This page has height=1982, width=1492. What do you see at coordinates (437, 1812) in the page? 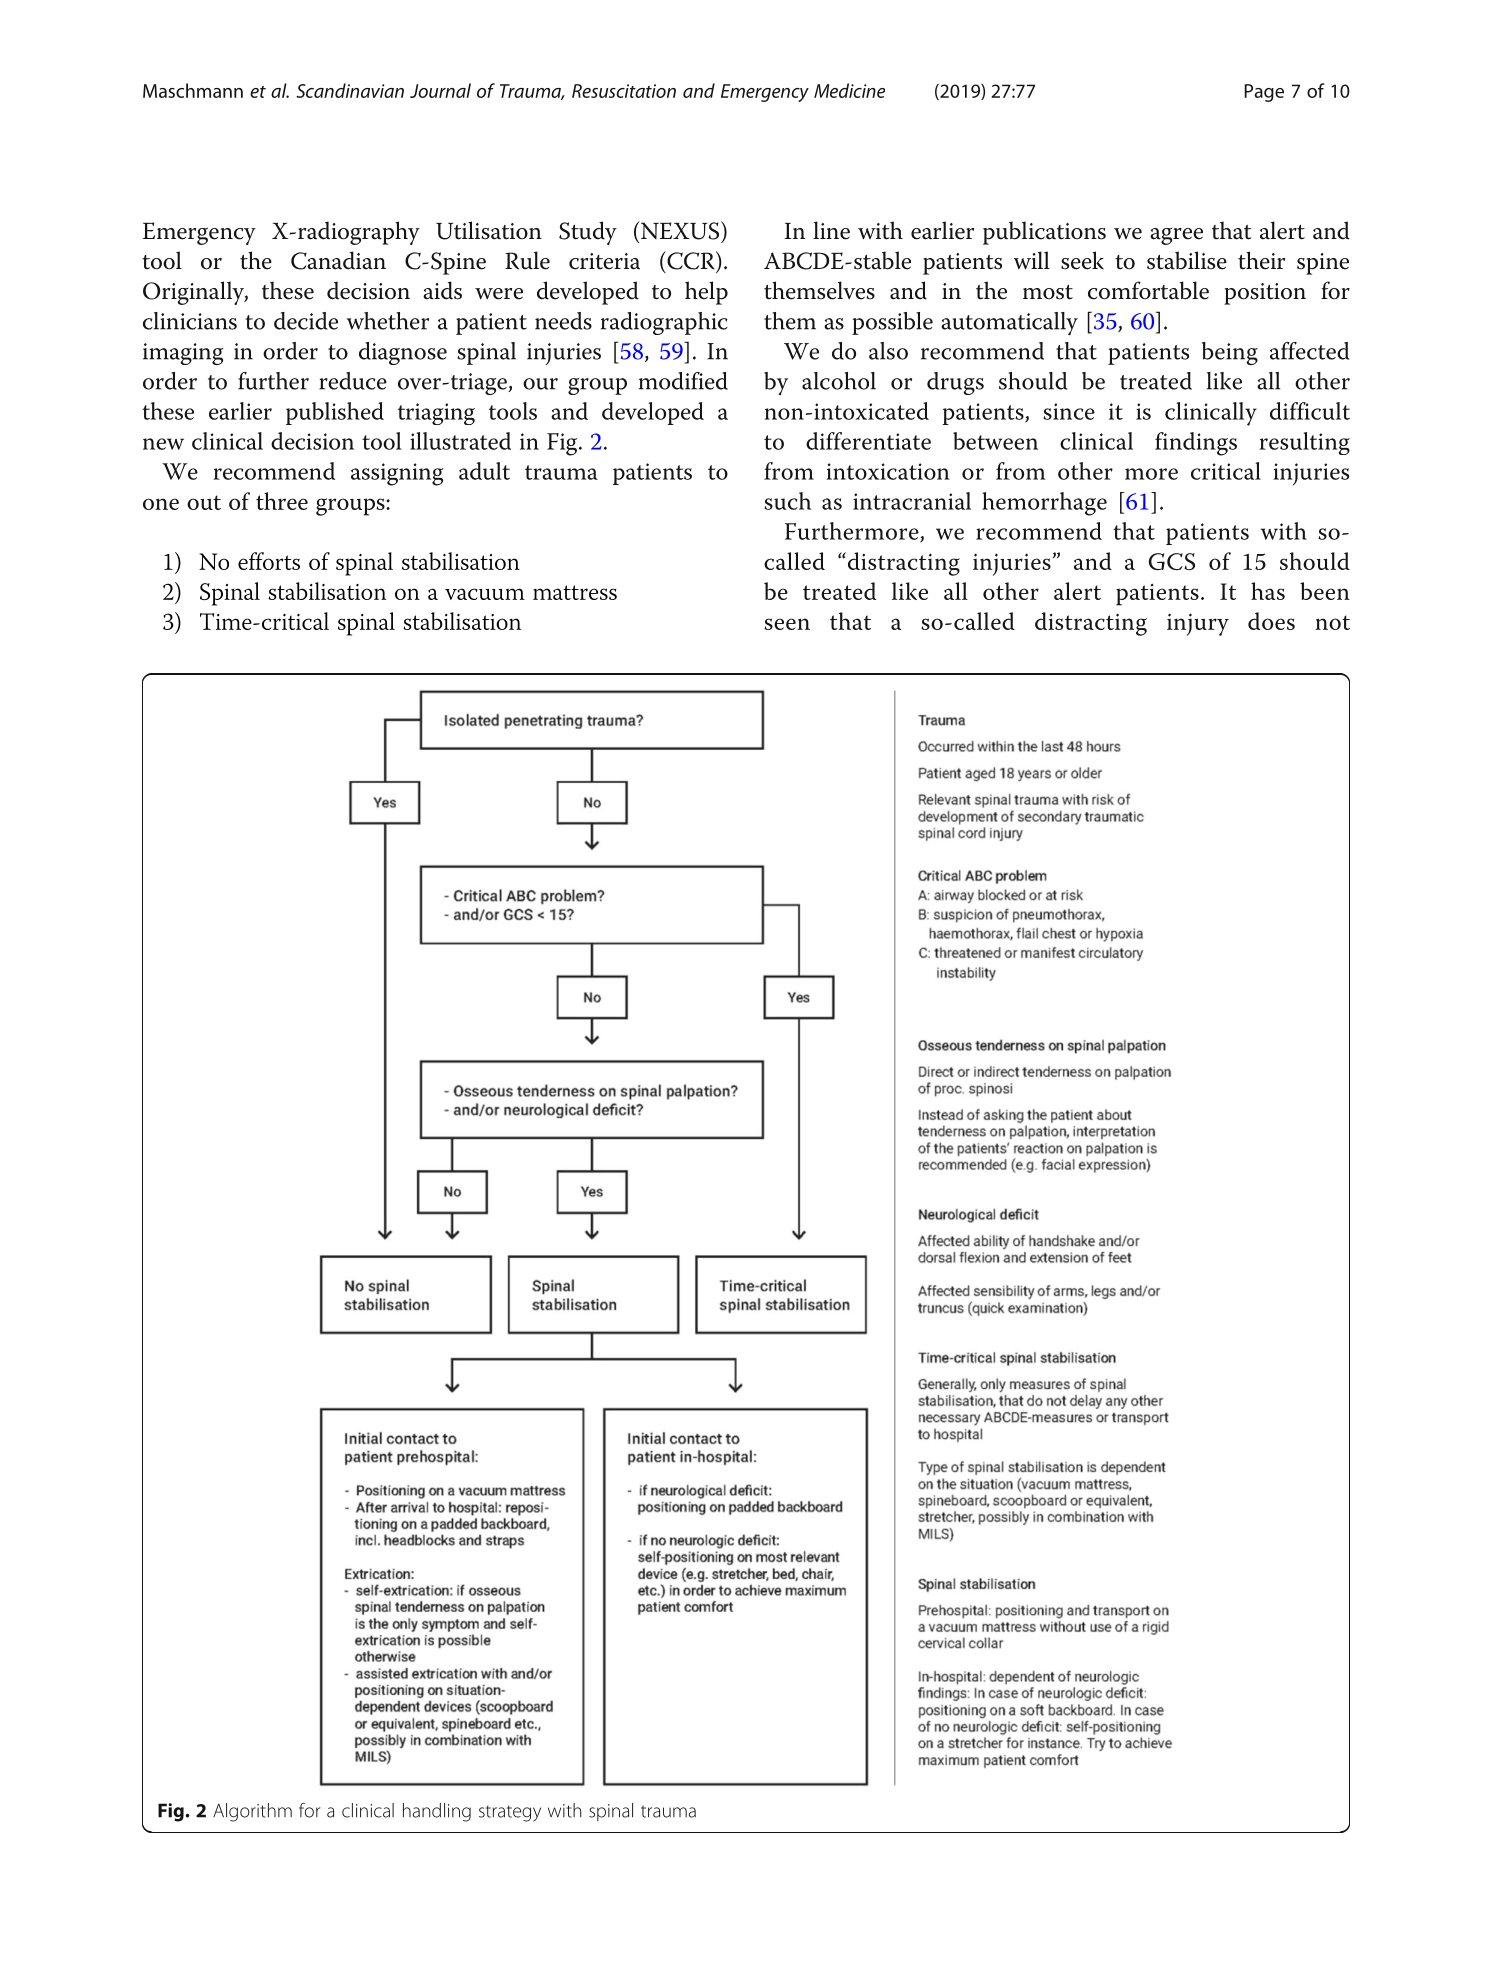
I see `handling` at bounding box center [437, 1812].
